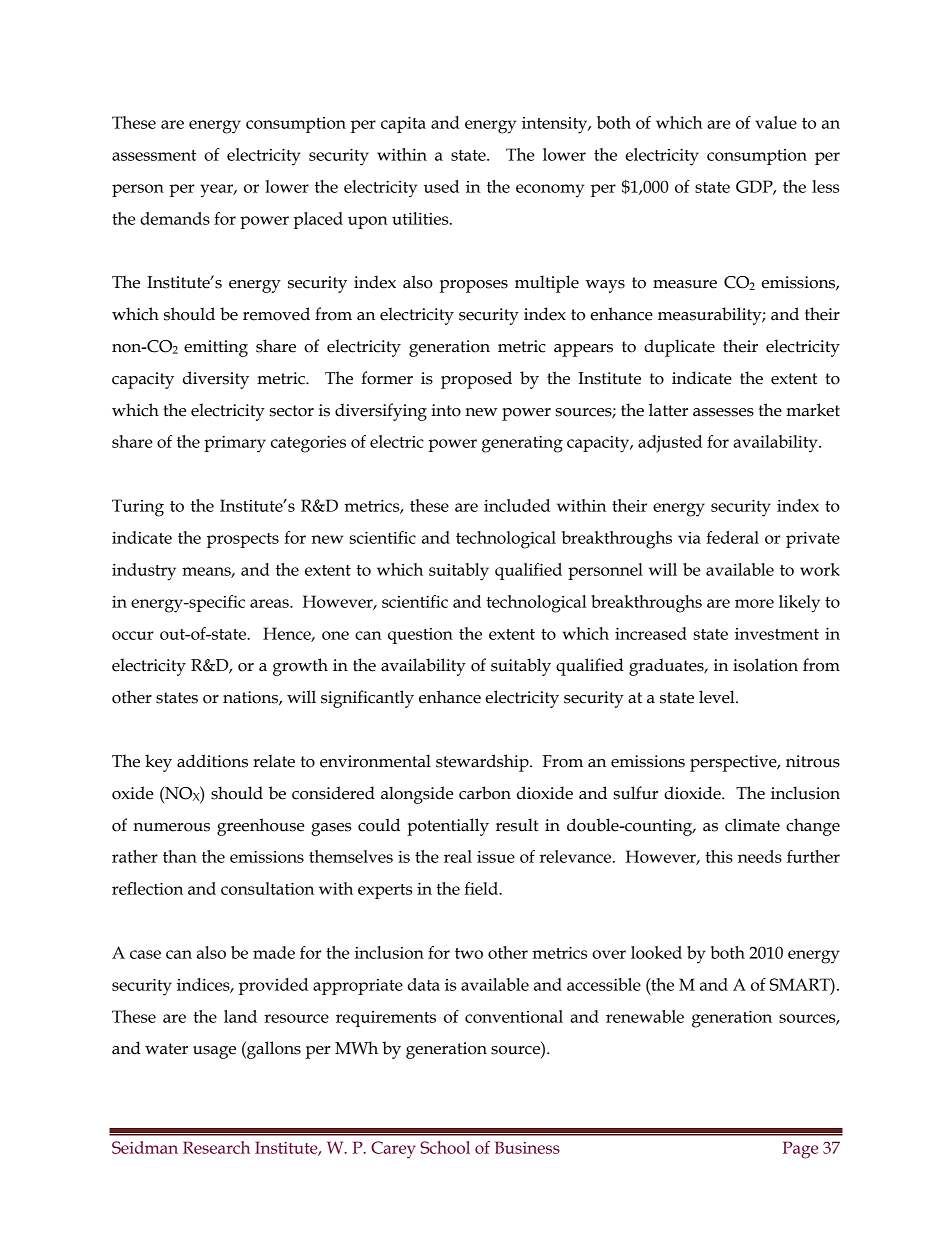 Image resolution: width=952 pixels, height=1233 pixels. What do you see at coordinates (670, 443) in the page?
I see `adjusted` at bounding box center [670, 443].
